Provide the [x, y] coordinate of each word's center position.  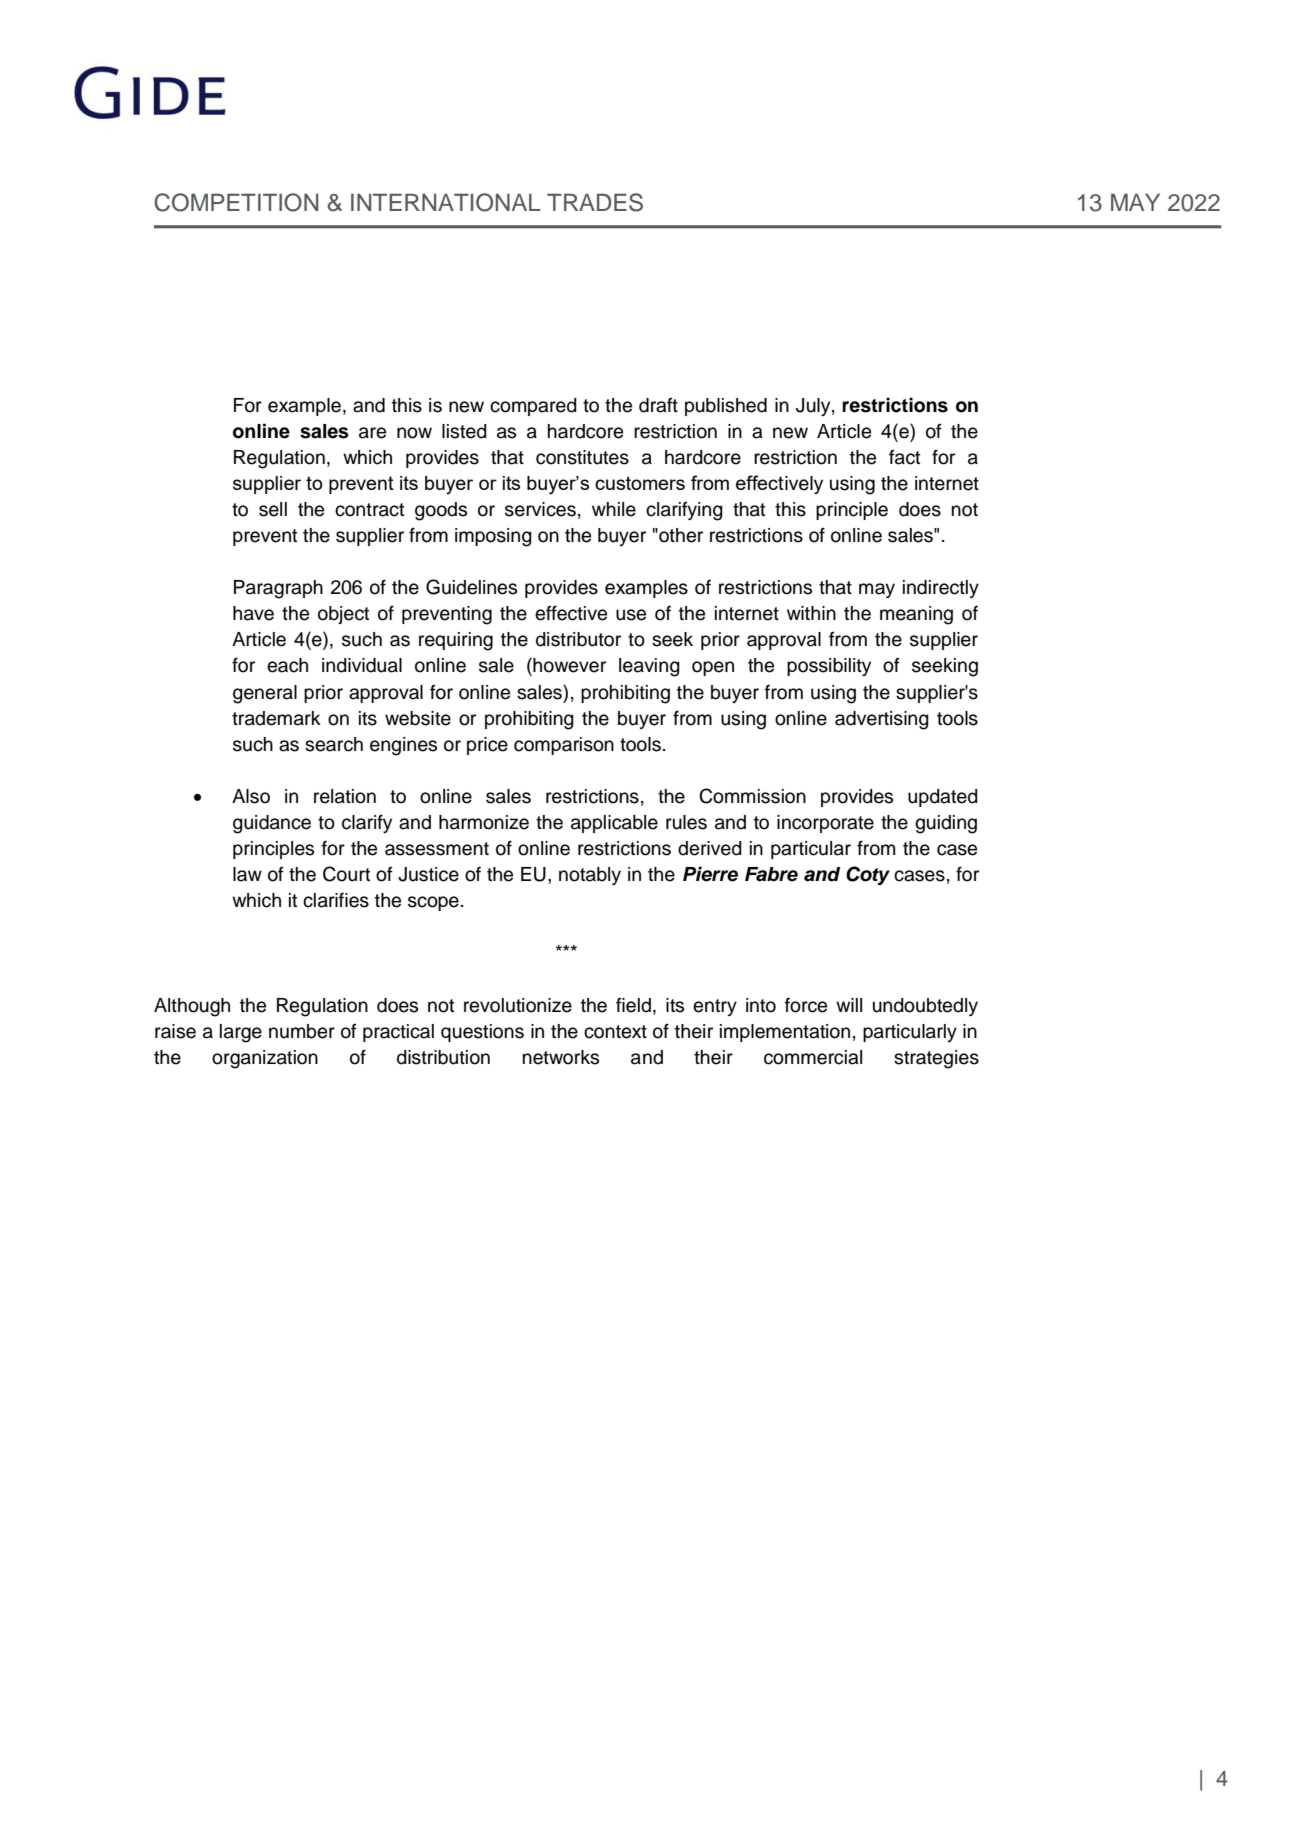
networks [561, 1057]
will [849, 1005]
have [253, 613]
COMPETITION [236, 202]
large [241, 1033]
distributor [578, 639]
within [811, 613]
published [726, 407]
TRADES [595, 202]
